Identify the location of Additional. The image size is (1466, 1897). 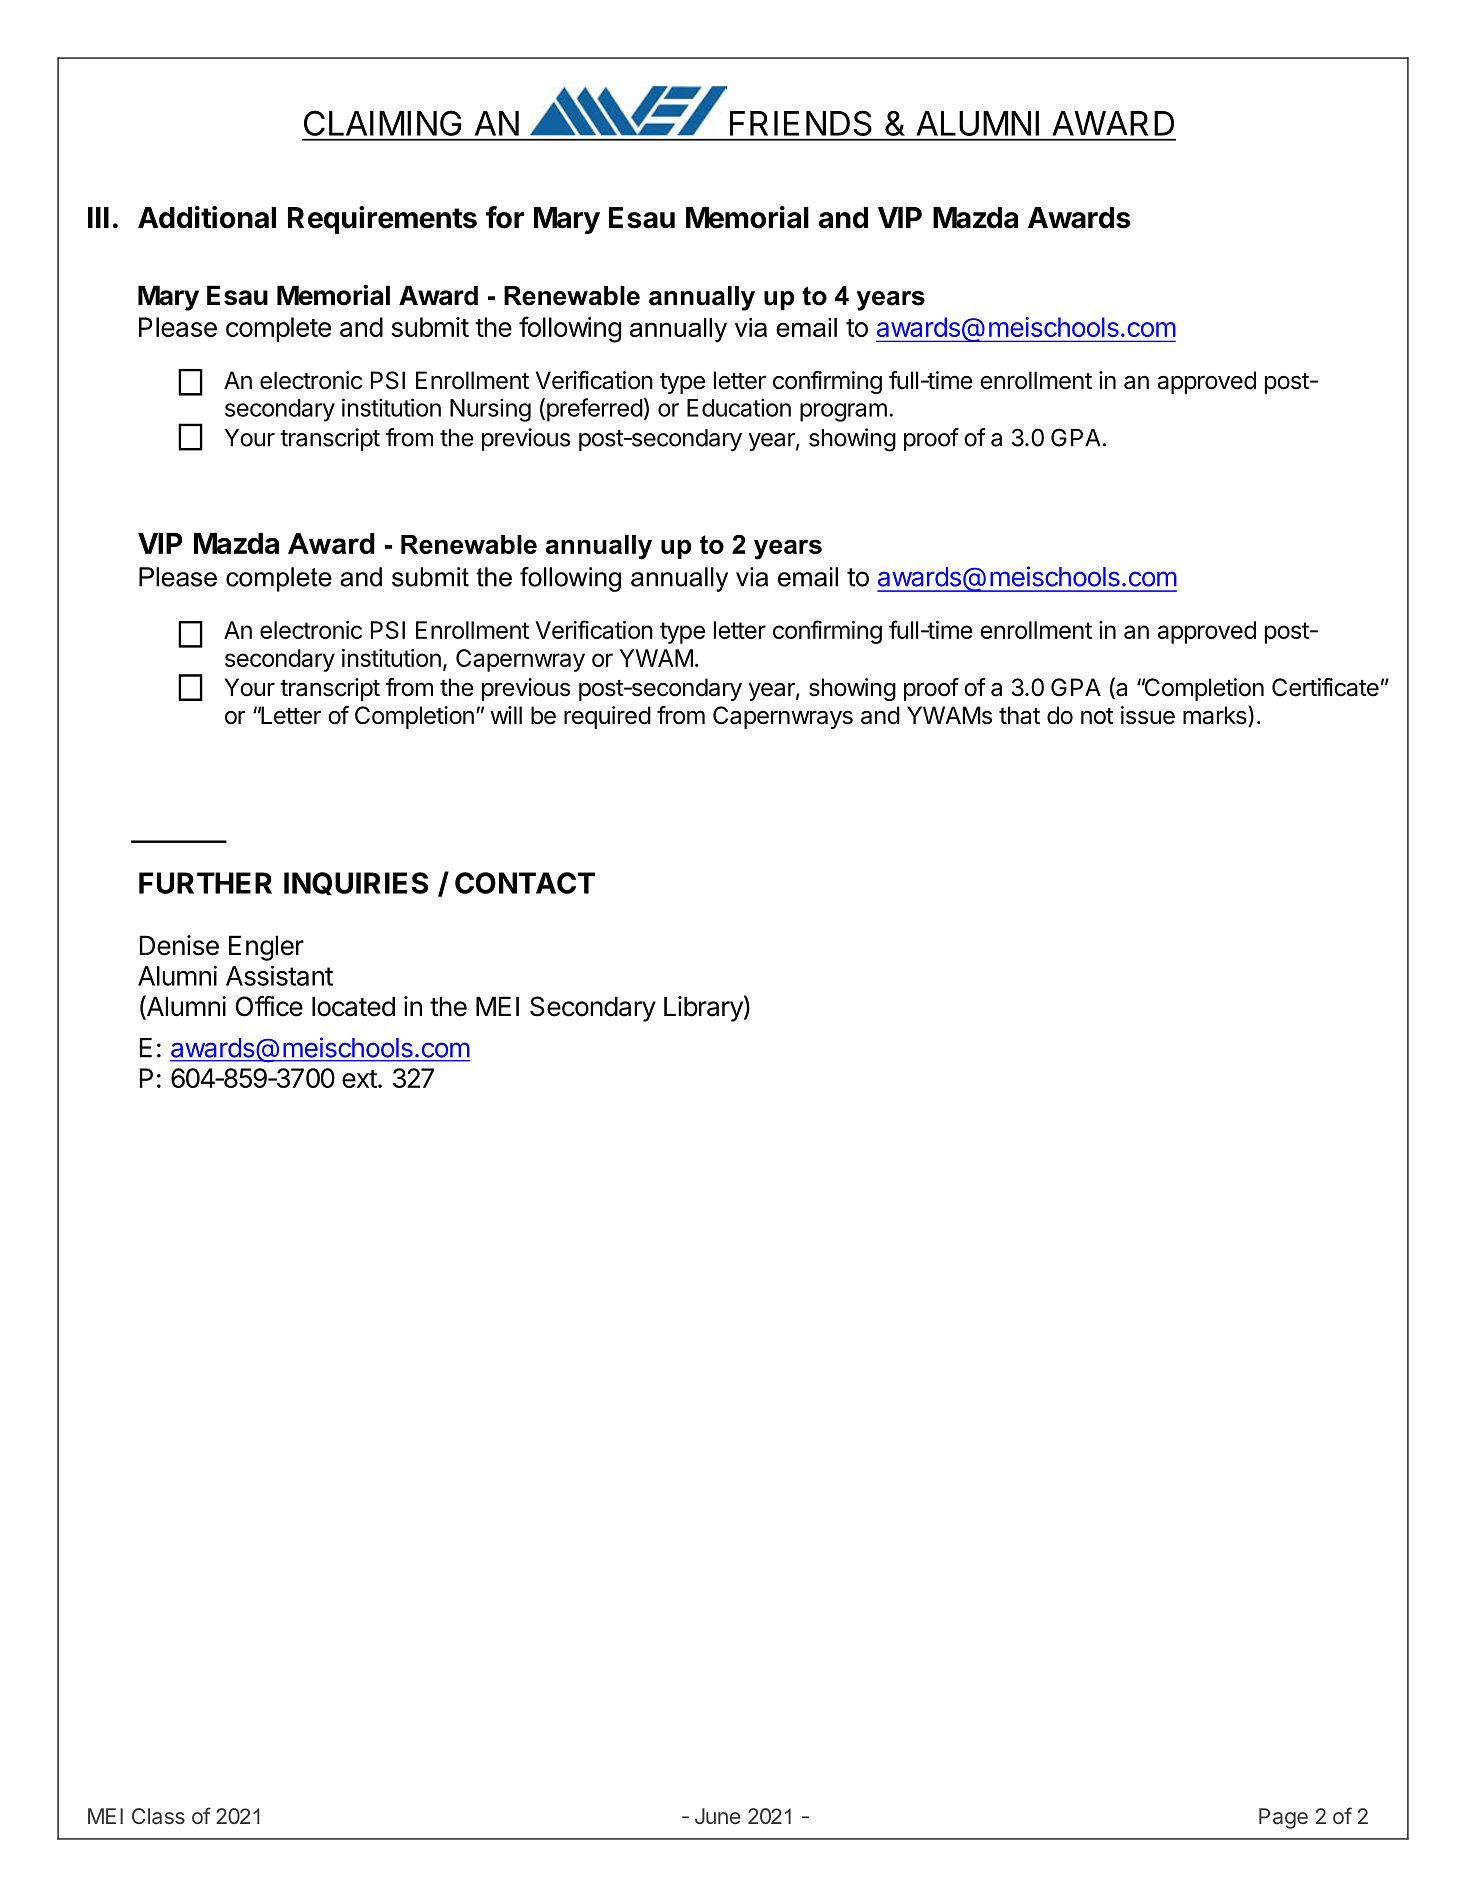
(207, 217).
